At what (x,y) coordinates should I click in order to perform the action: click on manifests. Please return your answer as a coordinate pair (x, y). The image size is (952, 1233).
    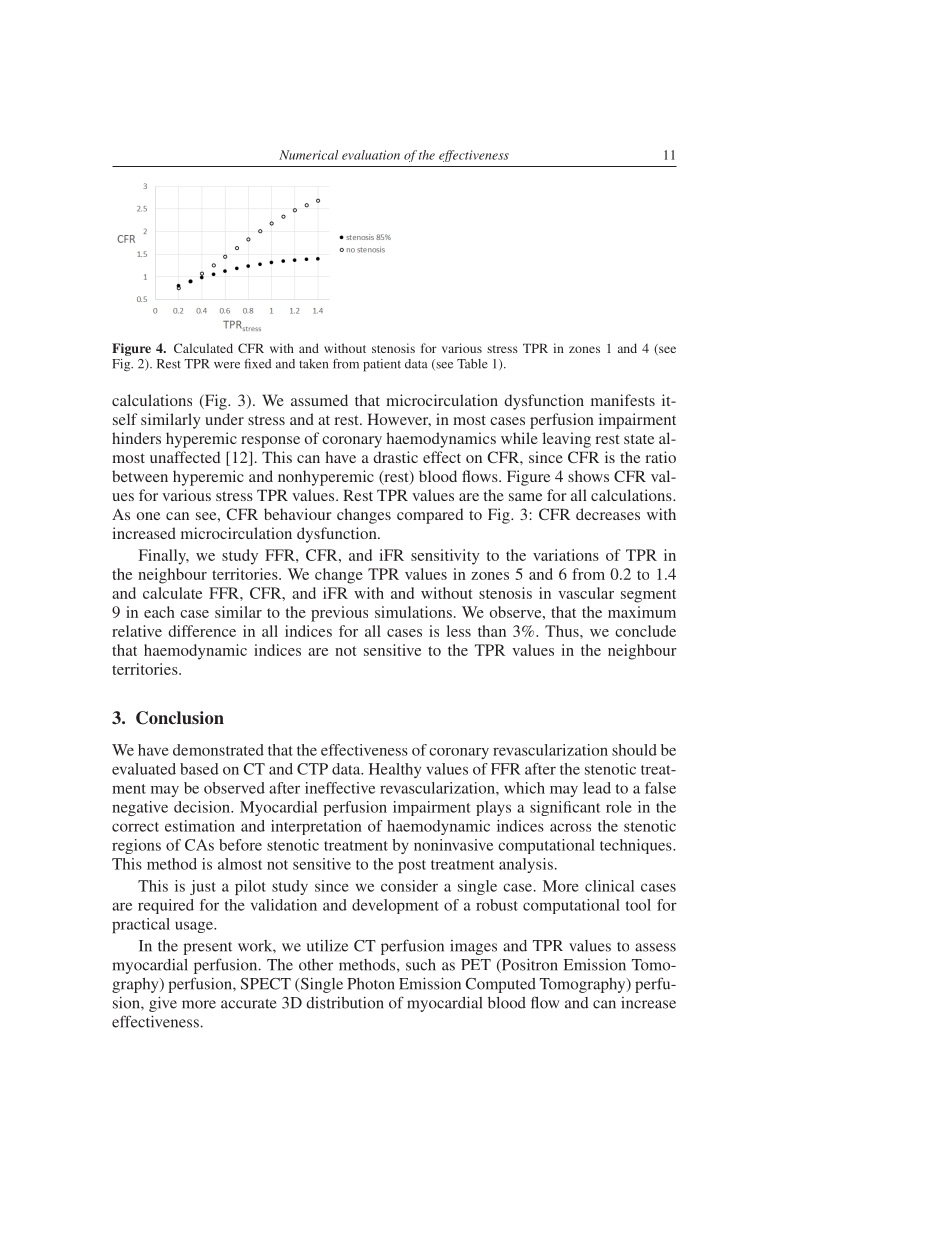
    Looking at the image, I should click on (623, 400).
